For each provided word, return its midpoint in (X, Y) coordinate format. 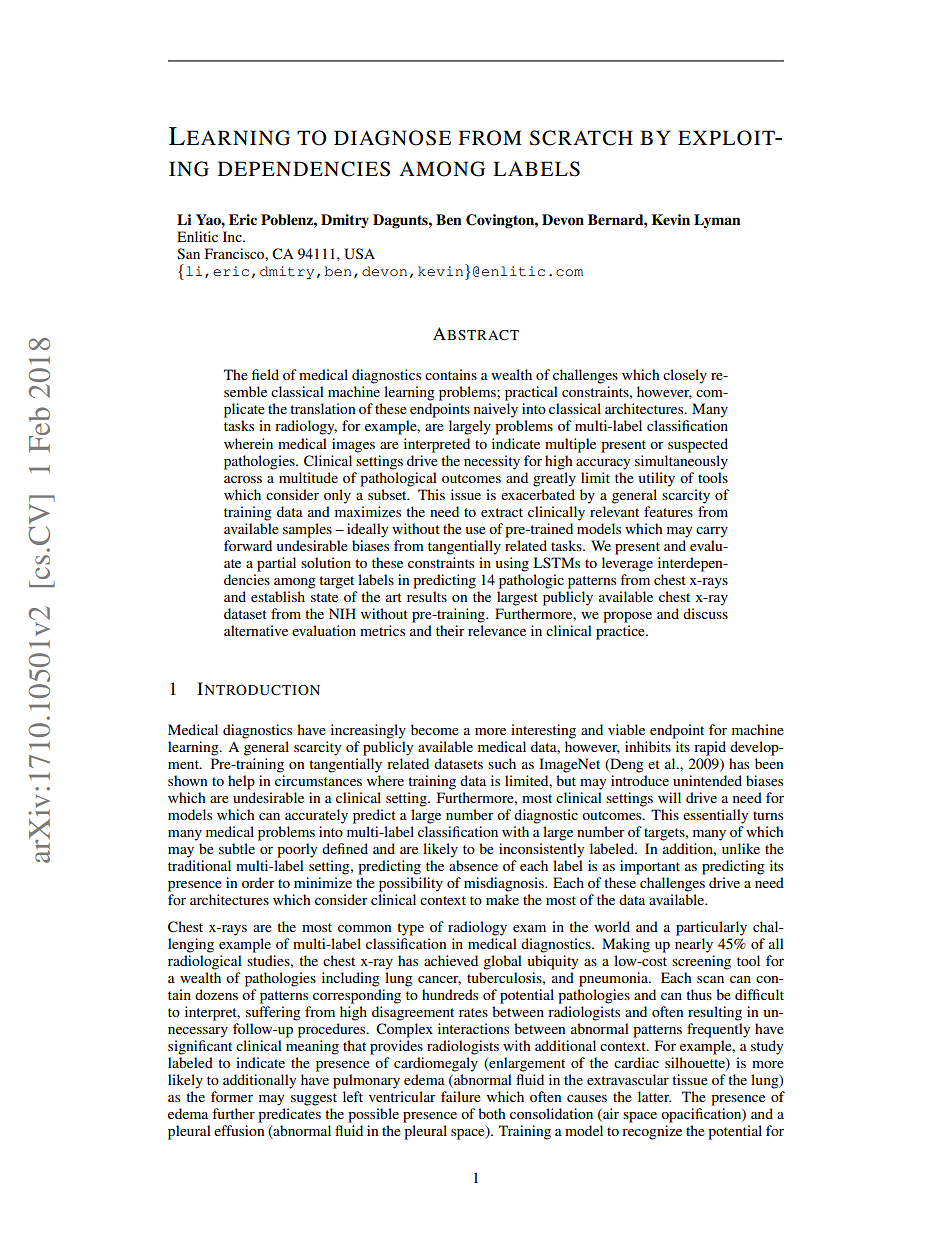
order (258, 882)
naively (496, 410)
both (492, 1113)
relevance (497, 630)
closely (685, 376)
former (232, 1096)
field (265, 374)
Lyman (717, 221)
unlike (741, 848)
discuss (705, 613)
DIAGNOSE (392, 138)
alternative (256, 630)
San (188, 253)
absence (473, 865)
